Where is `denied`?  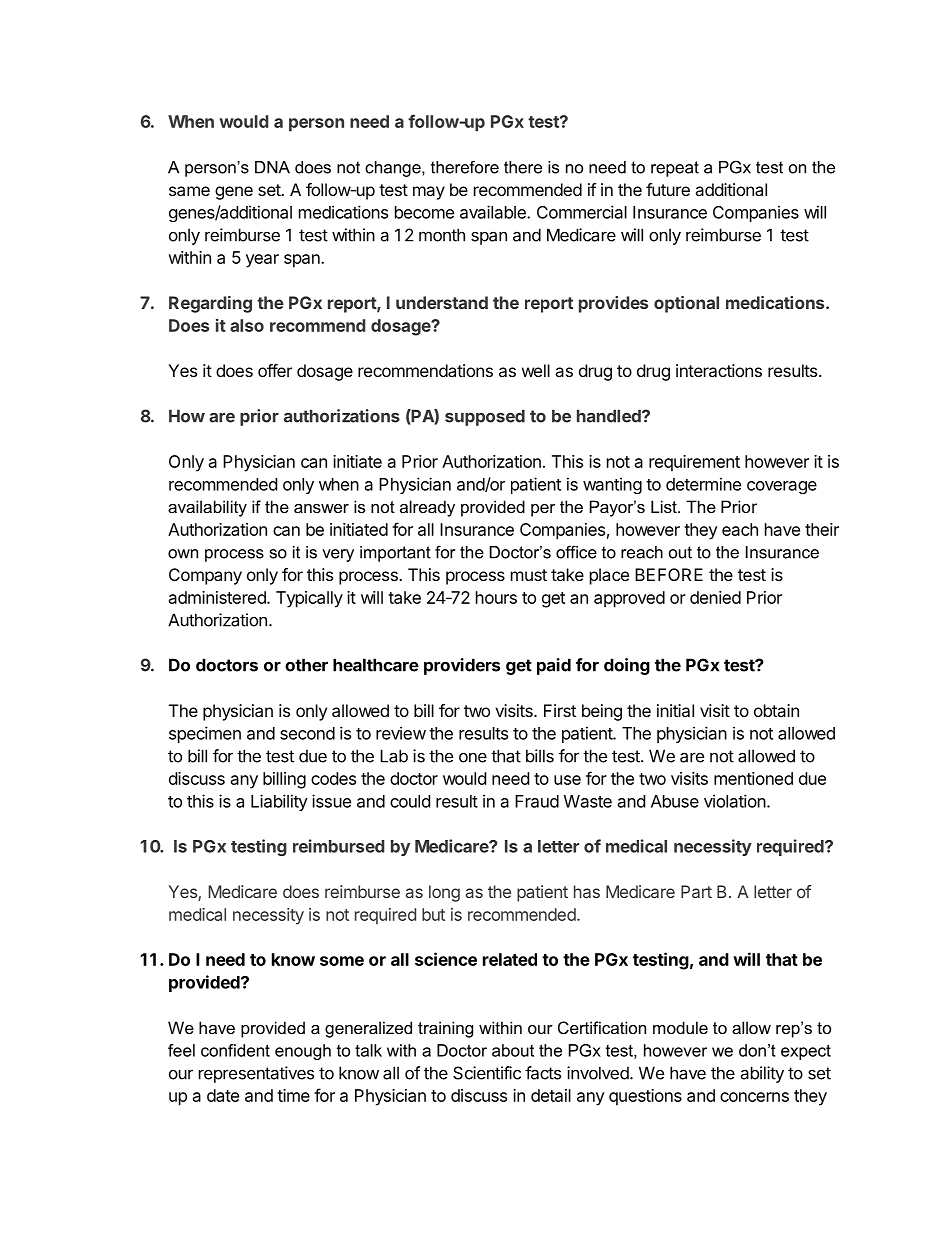
denied is located at coordinates (715, 597).
